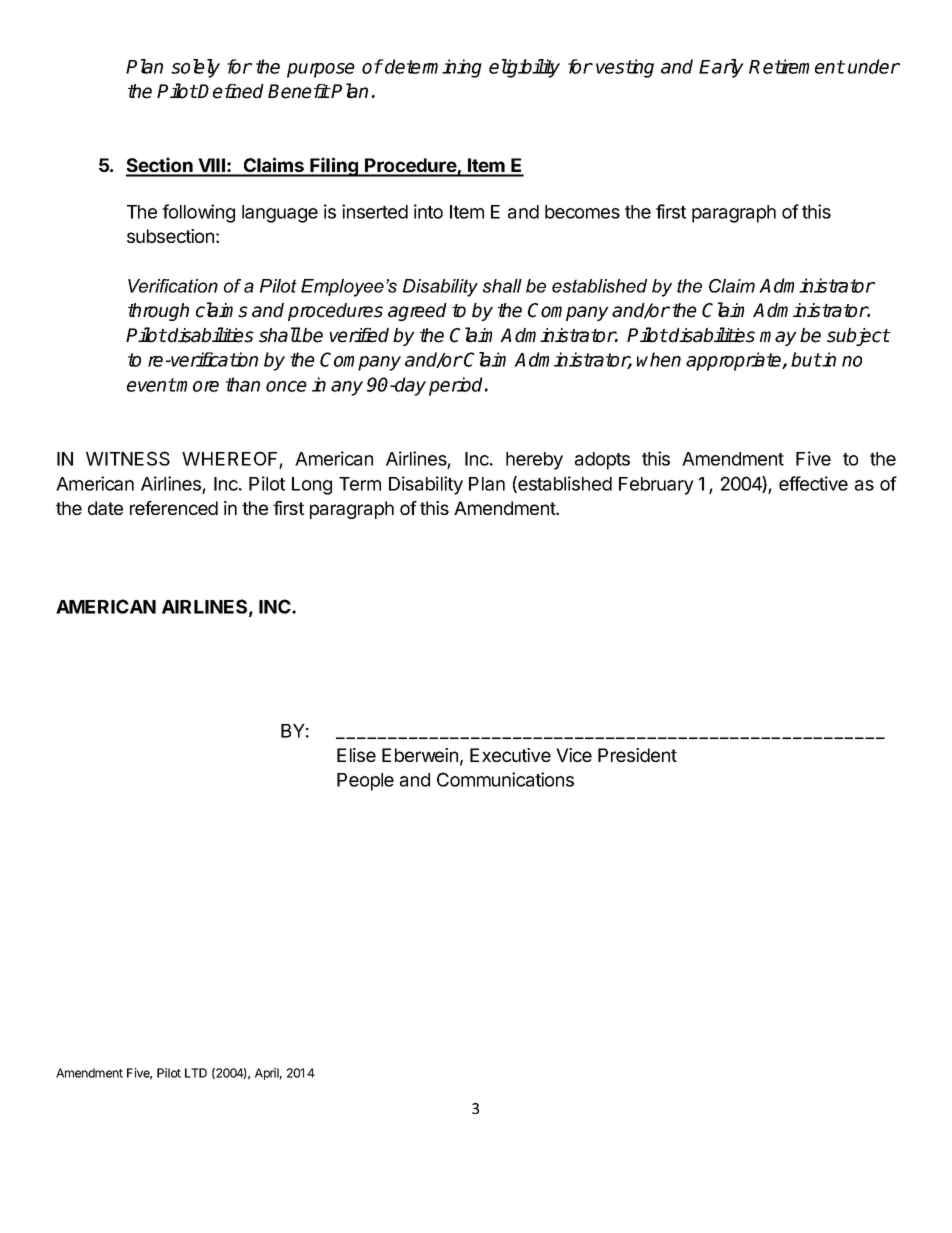 This image has height=1233, width=952. I want to click on eligibility, so click(524, 68).
